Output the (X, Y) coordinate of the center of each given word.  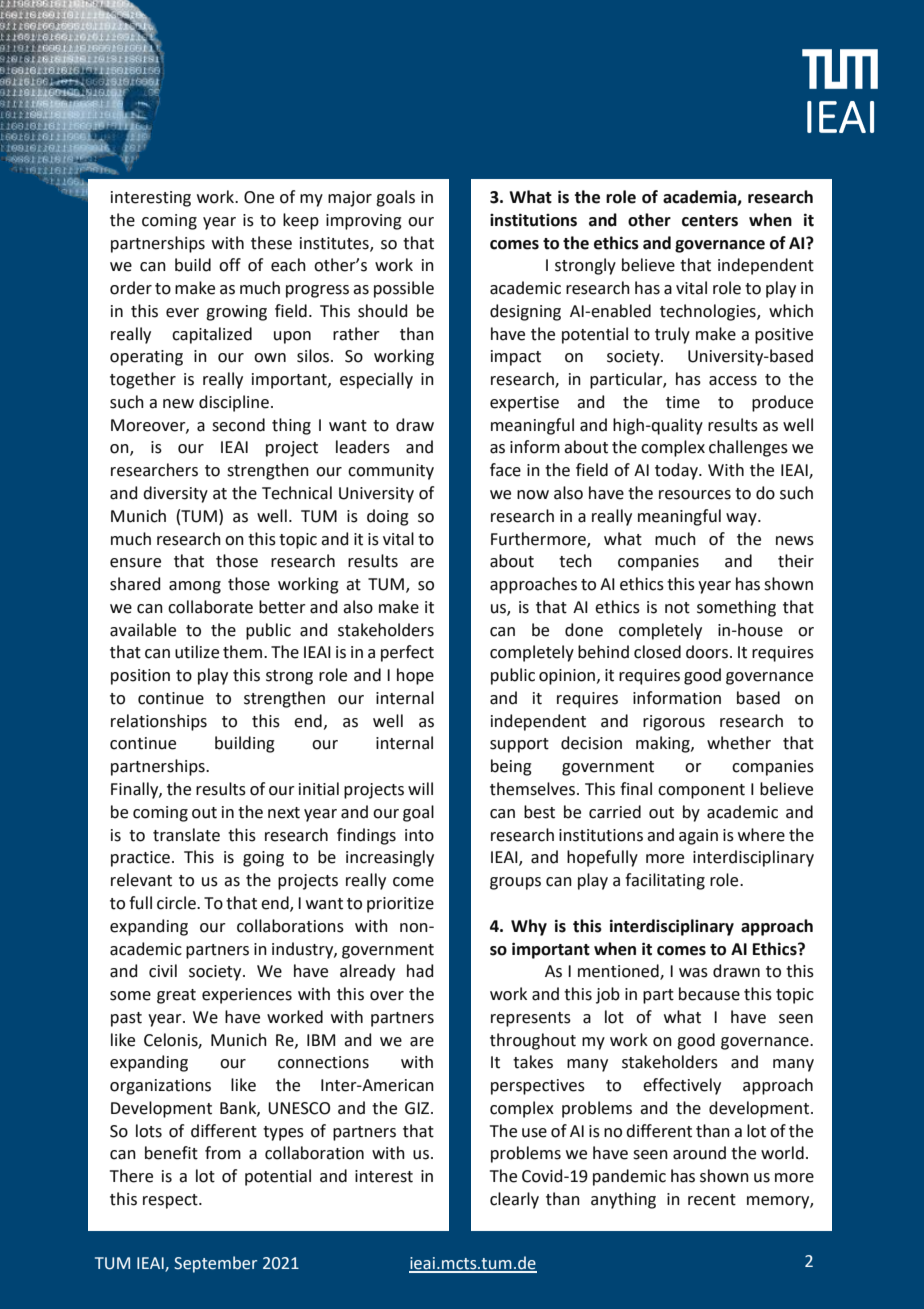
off (230, 265)
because (709, 994)
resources (695, 495)
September (215, 1264)
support (519, 745)
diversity (175, 494)
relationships (159, 722)
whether (739, 743)
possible (404, 289)
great (176, 996)
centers (710, 221)
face (505, 470)
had (420, 971)
